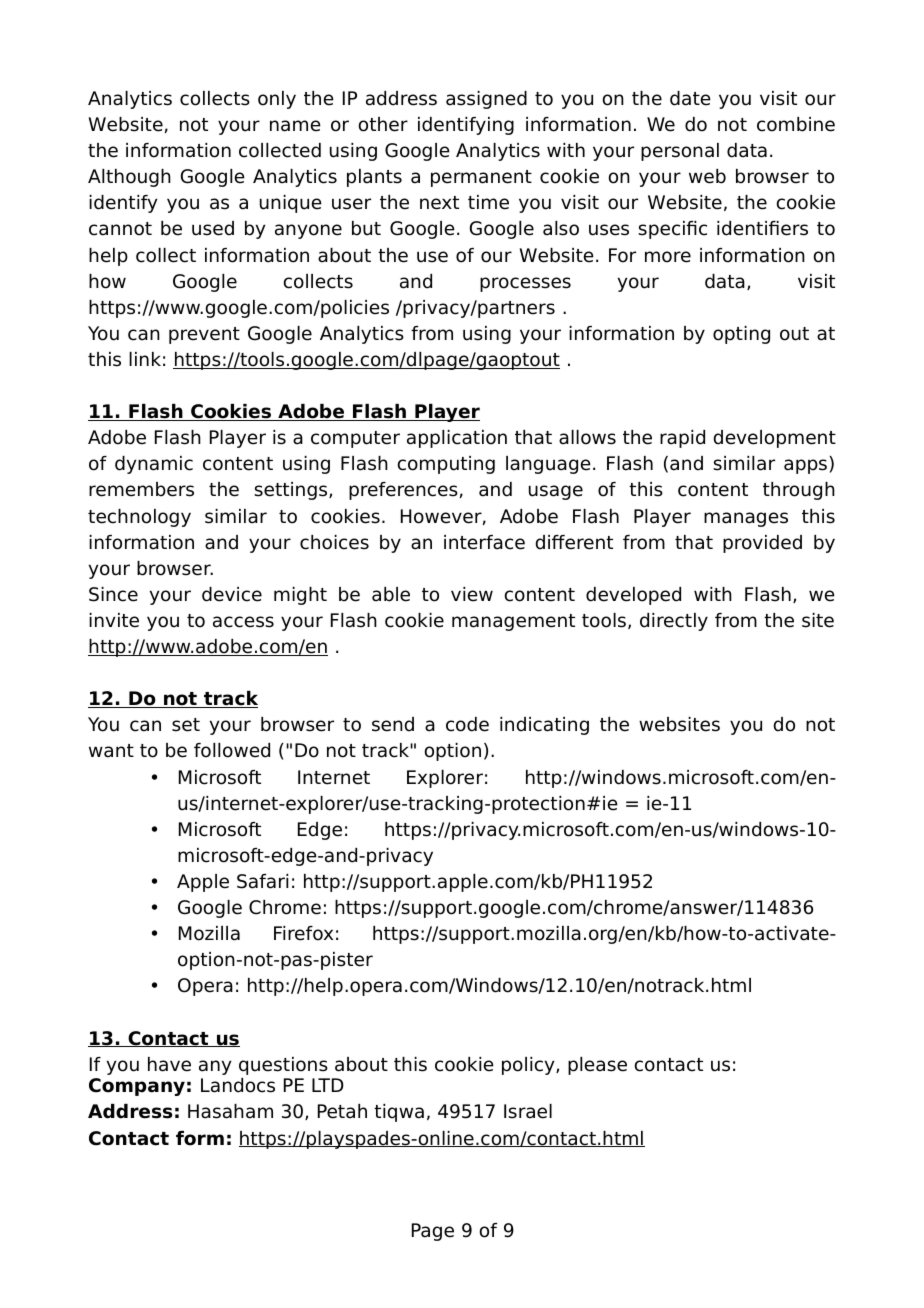 Image resolution: width=924 pixels, height=1308 pixels. What do you see at coordinates (303, 933) in the screenshot?
I see `Firefox` at bounding box center [303, 933].
